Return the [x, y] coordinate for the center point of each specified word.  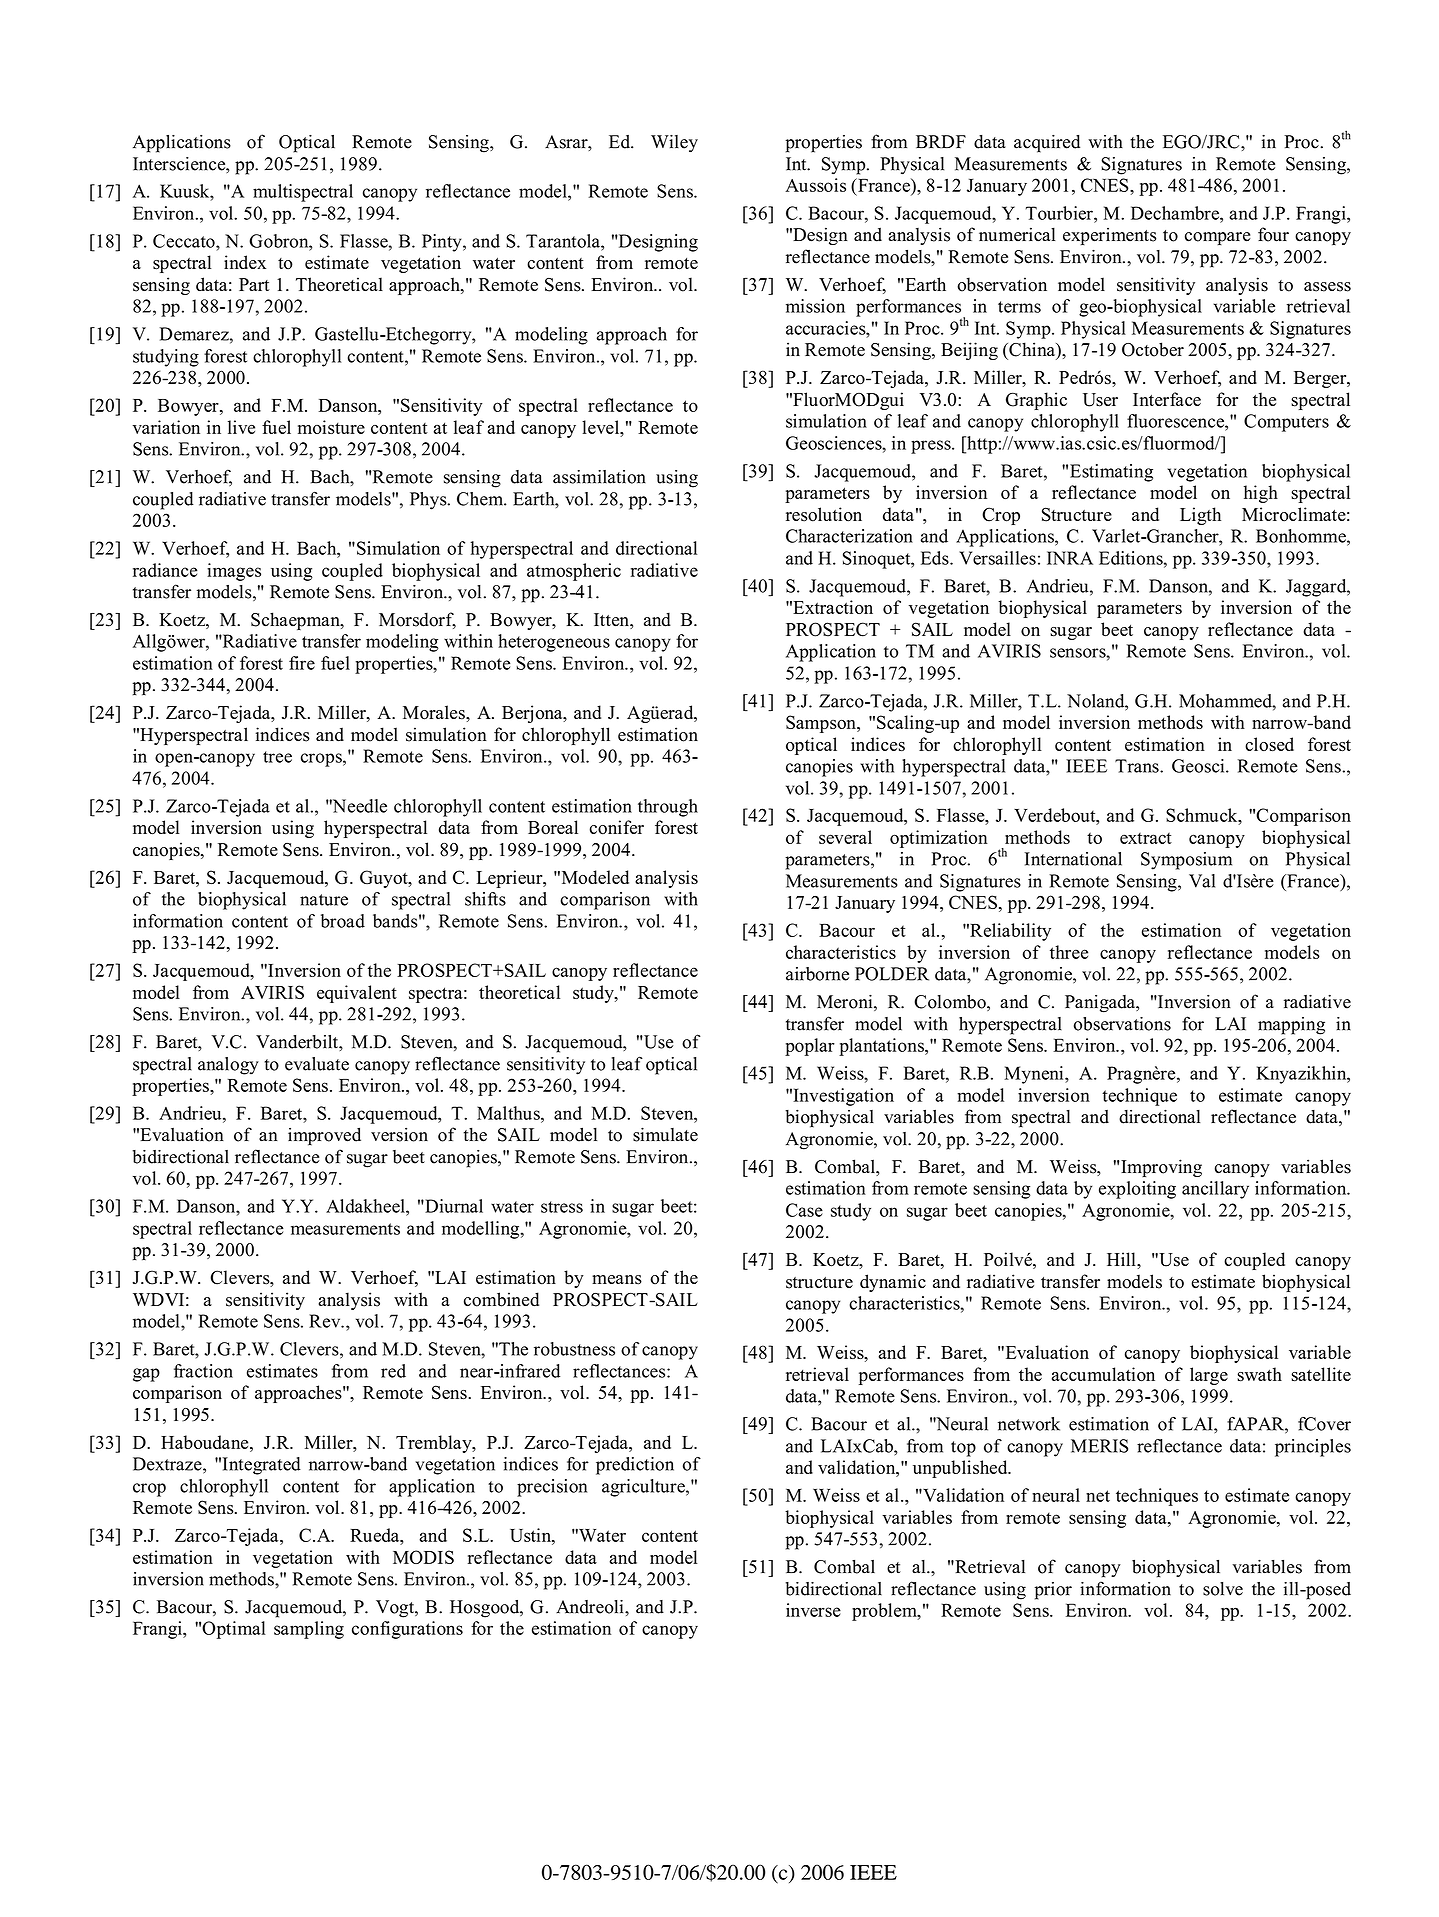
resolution [824, 514]
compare [1218, 238]
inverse [813, 1610]
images [234, 572]
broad [343, 921]
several [845, 837]
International [1073, 859]
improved [324, 1136]
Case [804, 1210]
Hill [1122, 1259]
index [245, 262]
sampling [309, 1630]
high [1261, 494]
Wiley [674, 143]
